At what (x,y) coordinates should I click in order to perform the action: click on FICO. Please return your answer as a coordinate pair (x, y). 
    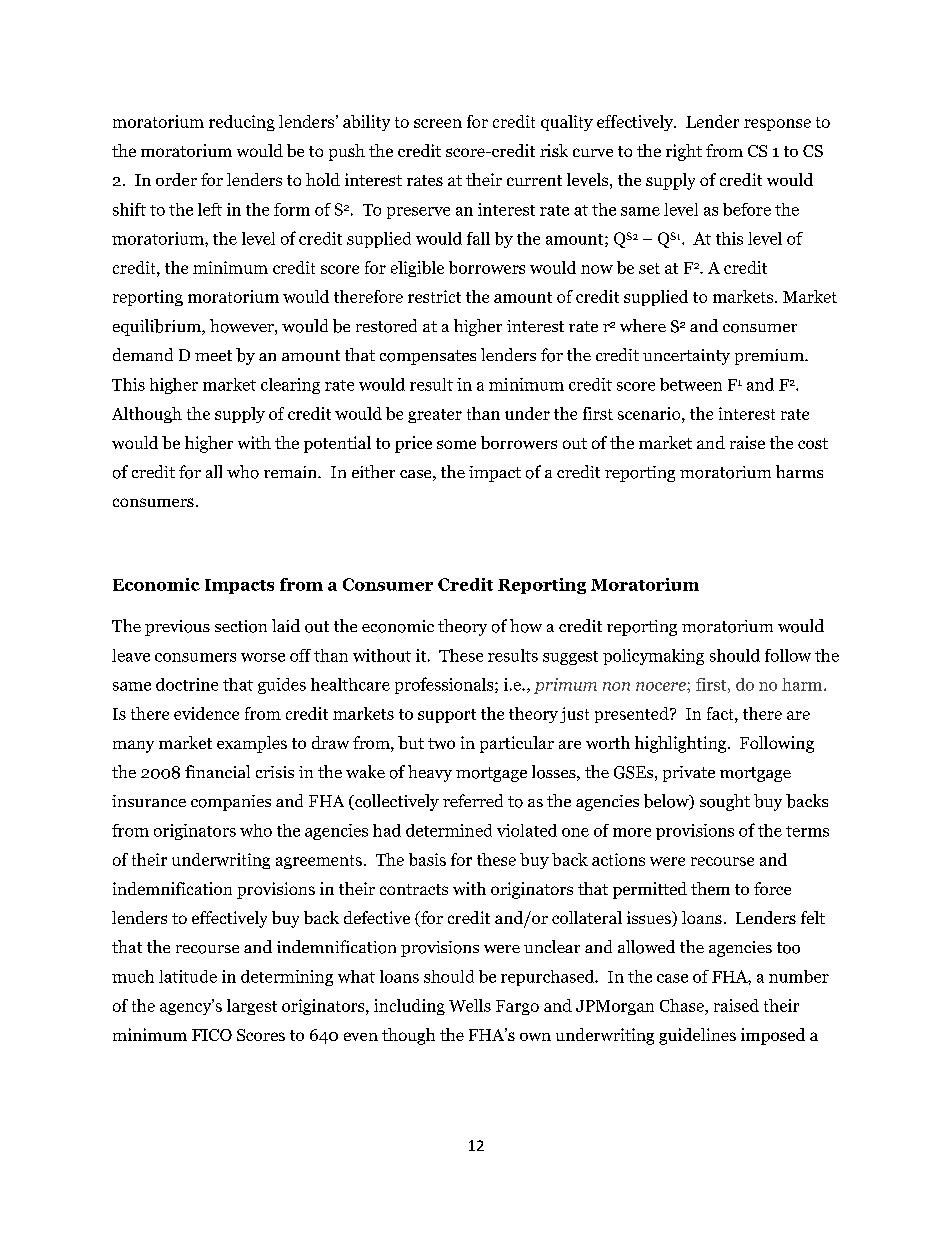
    Looking at the image, I should click on (212, 1035).
